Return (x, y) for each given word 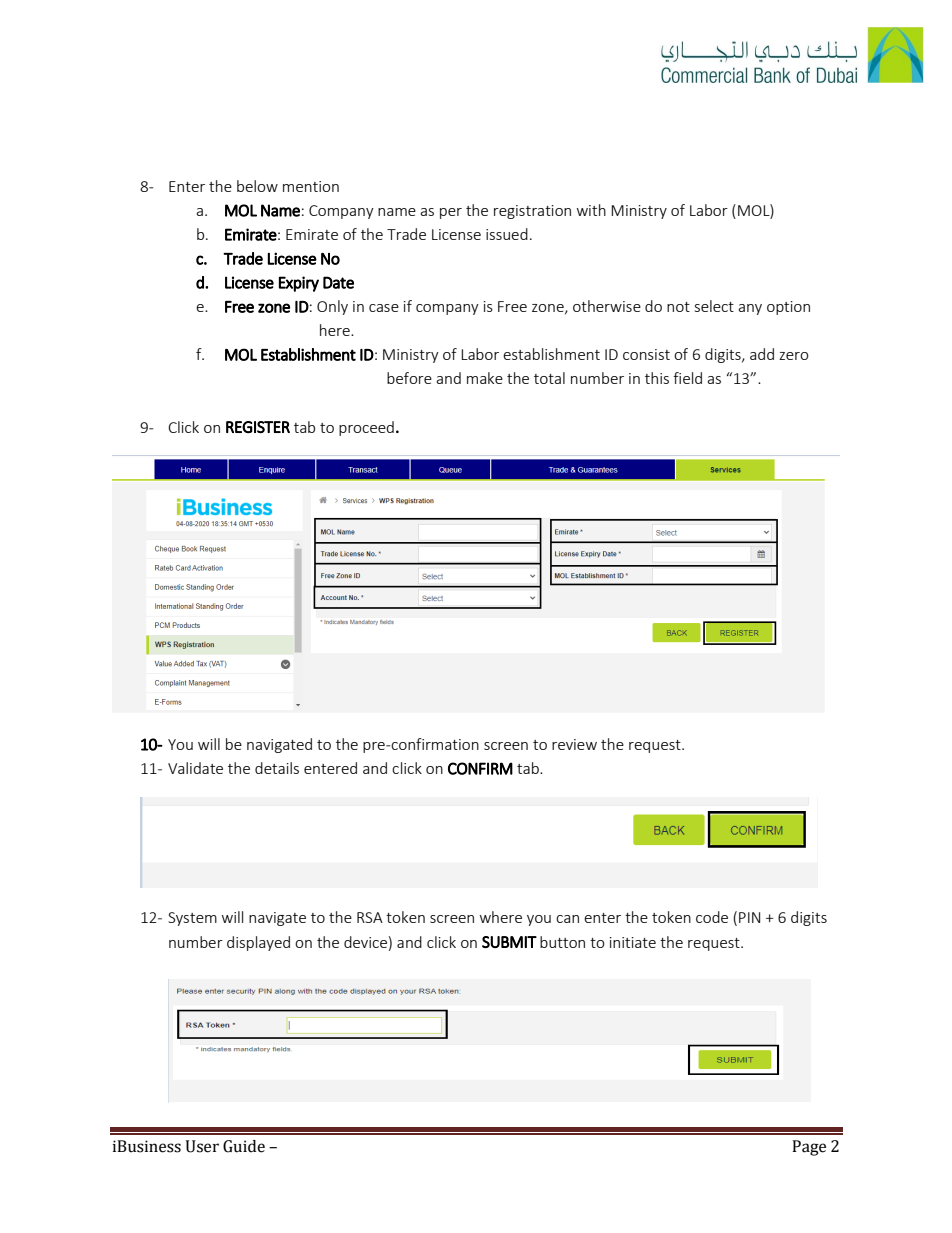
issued (507, 234)
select (714, 306)
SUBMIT (509, 942)
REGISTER (258, 427)
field (687, 378)
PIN (749, 917)
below (257, 186)
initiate (633, 942)
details (277, 768)
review (574, 744)
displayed (258, 943)
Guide (244, 1146)
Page (809, 1148)
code (712, 917)
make (485, 378)
